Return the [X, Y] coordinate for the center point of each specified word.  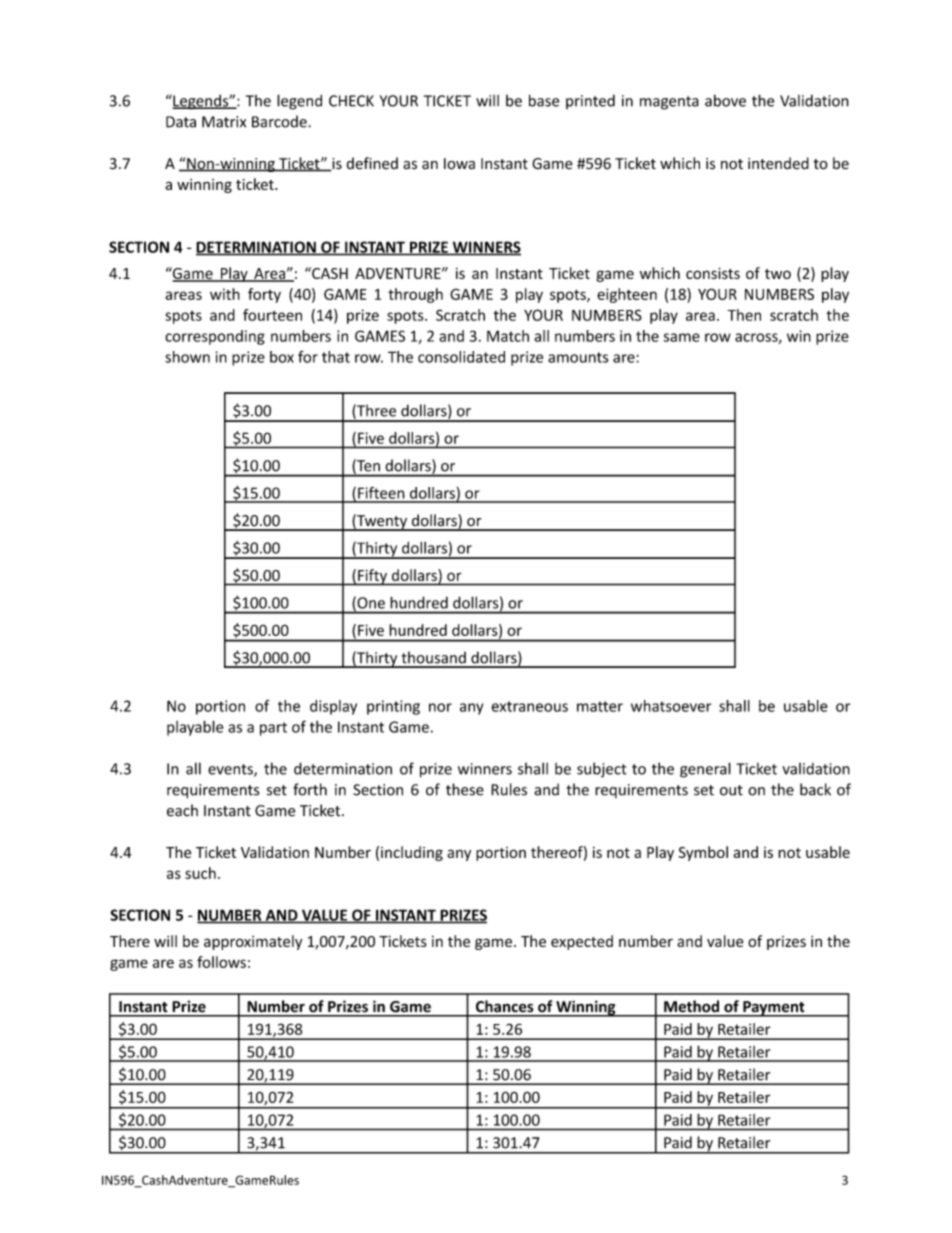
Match [508, 336]
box [282, 357]
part [273, 729]
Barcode [280, 121]
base [544, 100]
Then [744, 315]
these [465, 789]
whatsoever [671, 706]
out [731, 790]
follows [221, 962]
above [725, 100]
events [231, 770]
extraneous [529, 706]
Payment [774, 1009]
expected [582, 942]
